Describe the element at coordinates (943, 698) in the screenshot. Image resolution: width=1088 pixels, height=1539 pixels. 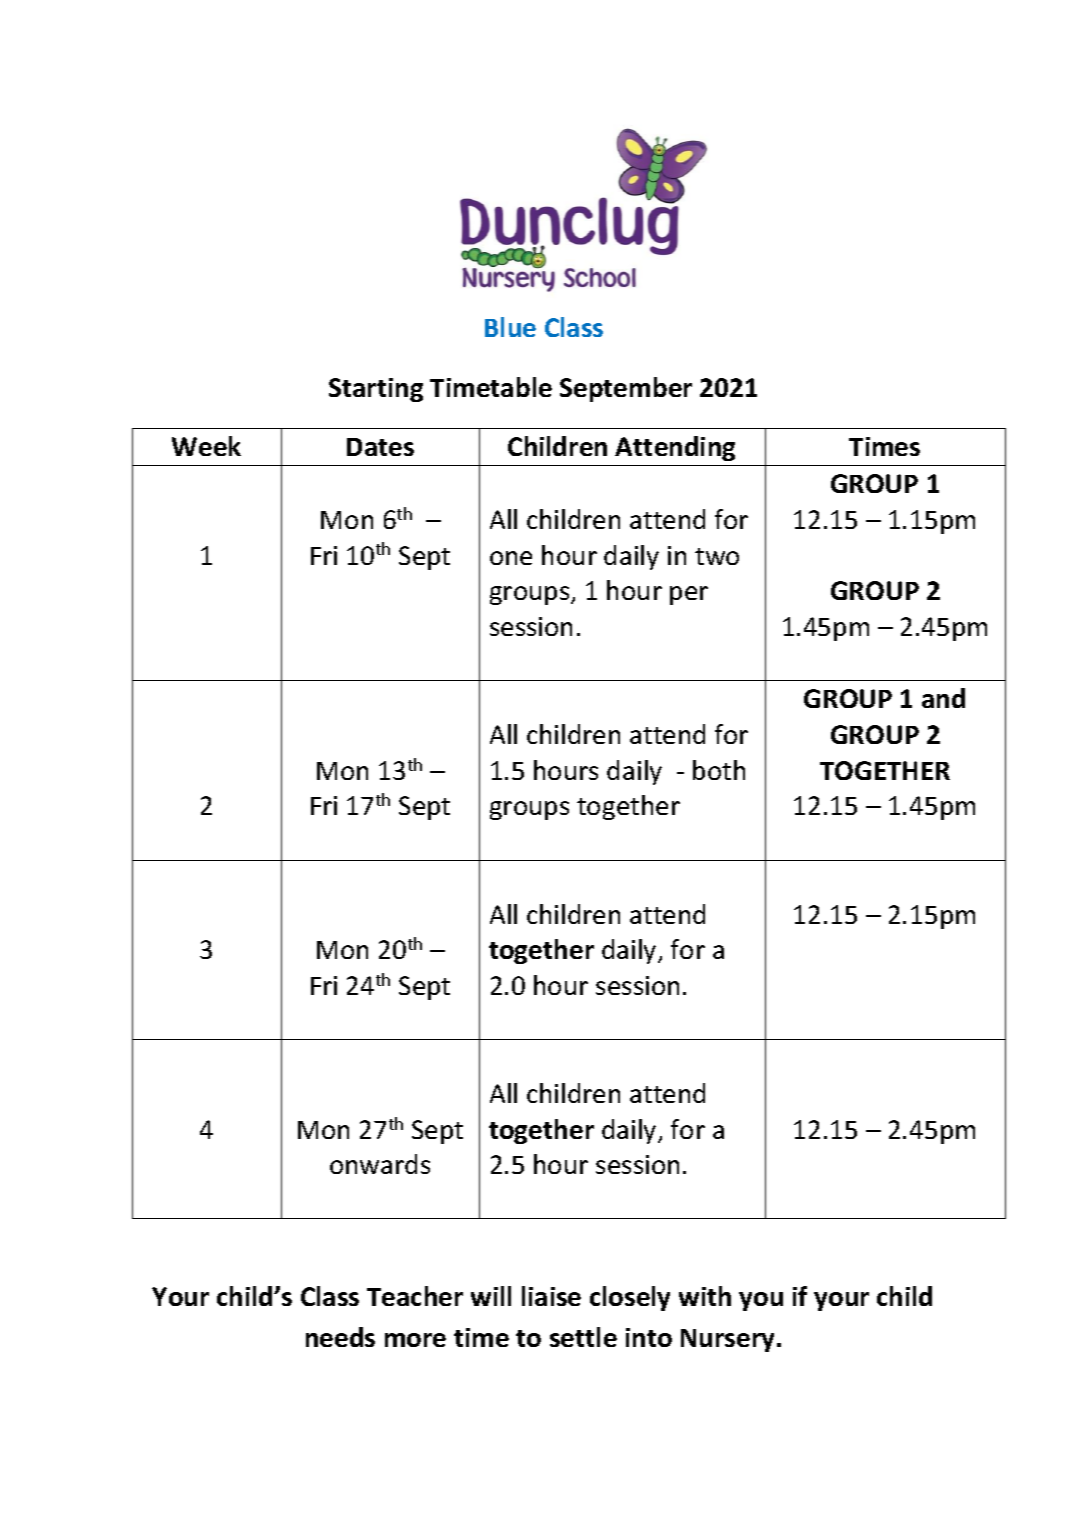
I see `and` at that location.
